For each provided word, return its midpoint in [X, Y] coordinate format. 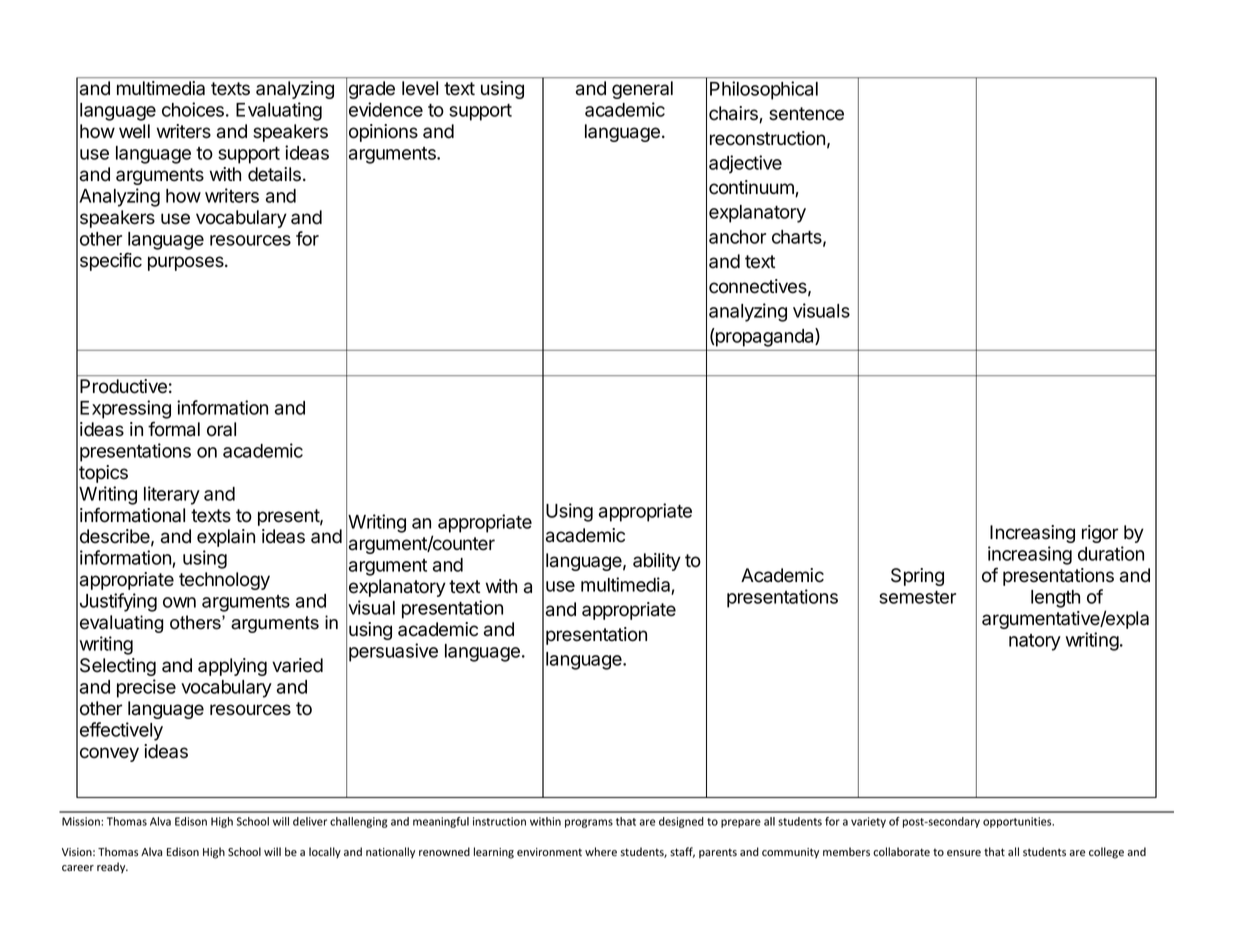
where [601, 852]
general [642, 90]
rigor [1100, 534]
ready [112, 867]
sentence [806, 114]
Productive [123, 386]
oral [221, 429]
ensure [964, 853]
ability [657, 562]
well [134, 131]
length [1055, 599]
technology [224, 581]
